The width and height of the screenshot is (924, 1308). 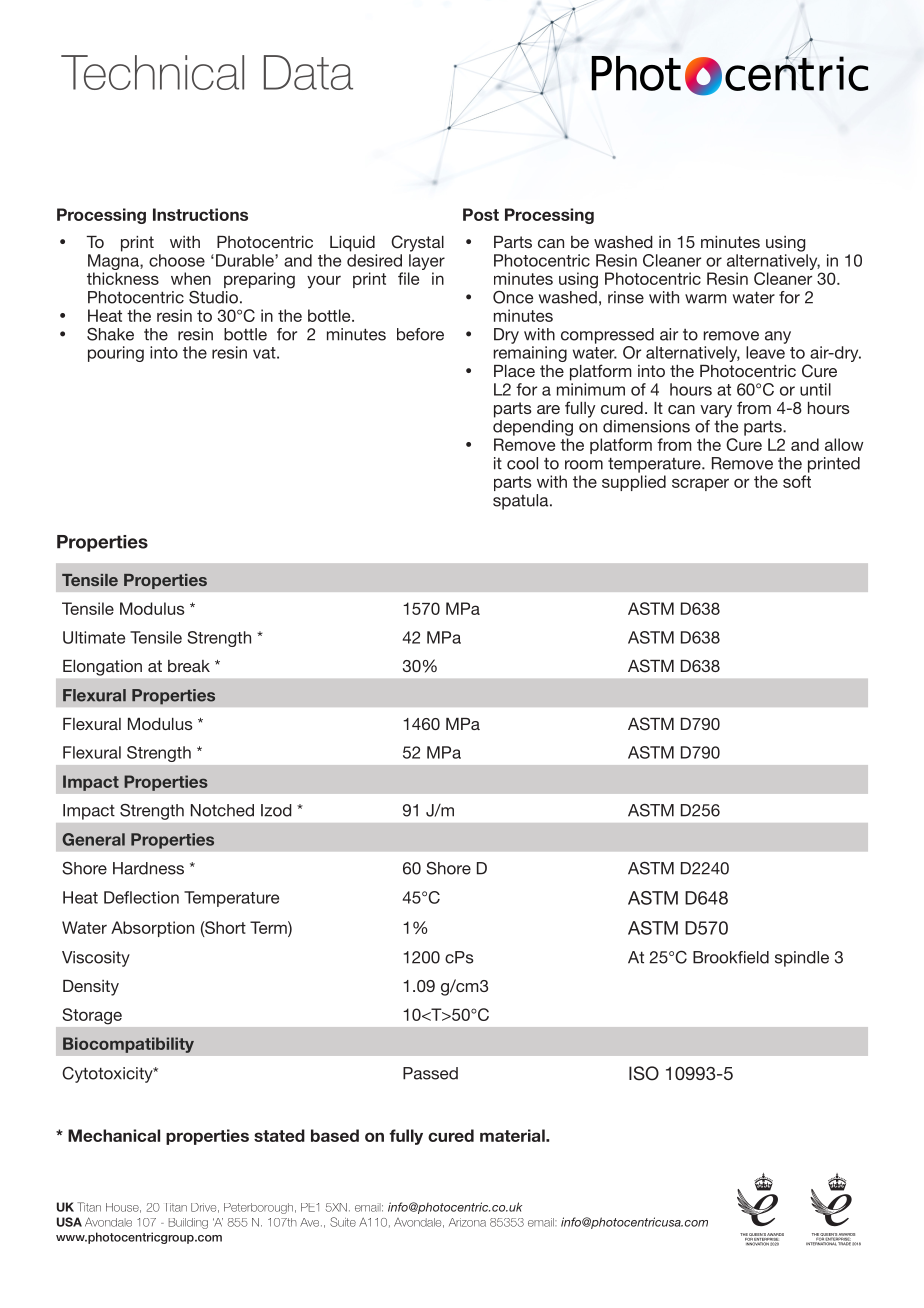 What do you see at coordinates (188, 1223) in the screenshot?
I see `Building` at bounding box center [188, 1223].
